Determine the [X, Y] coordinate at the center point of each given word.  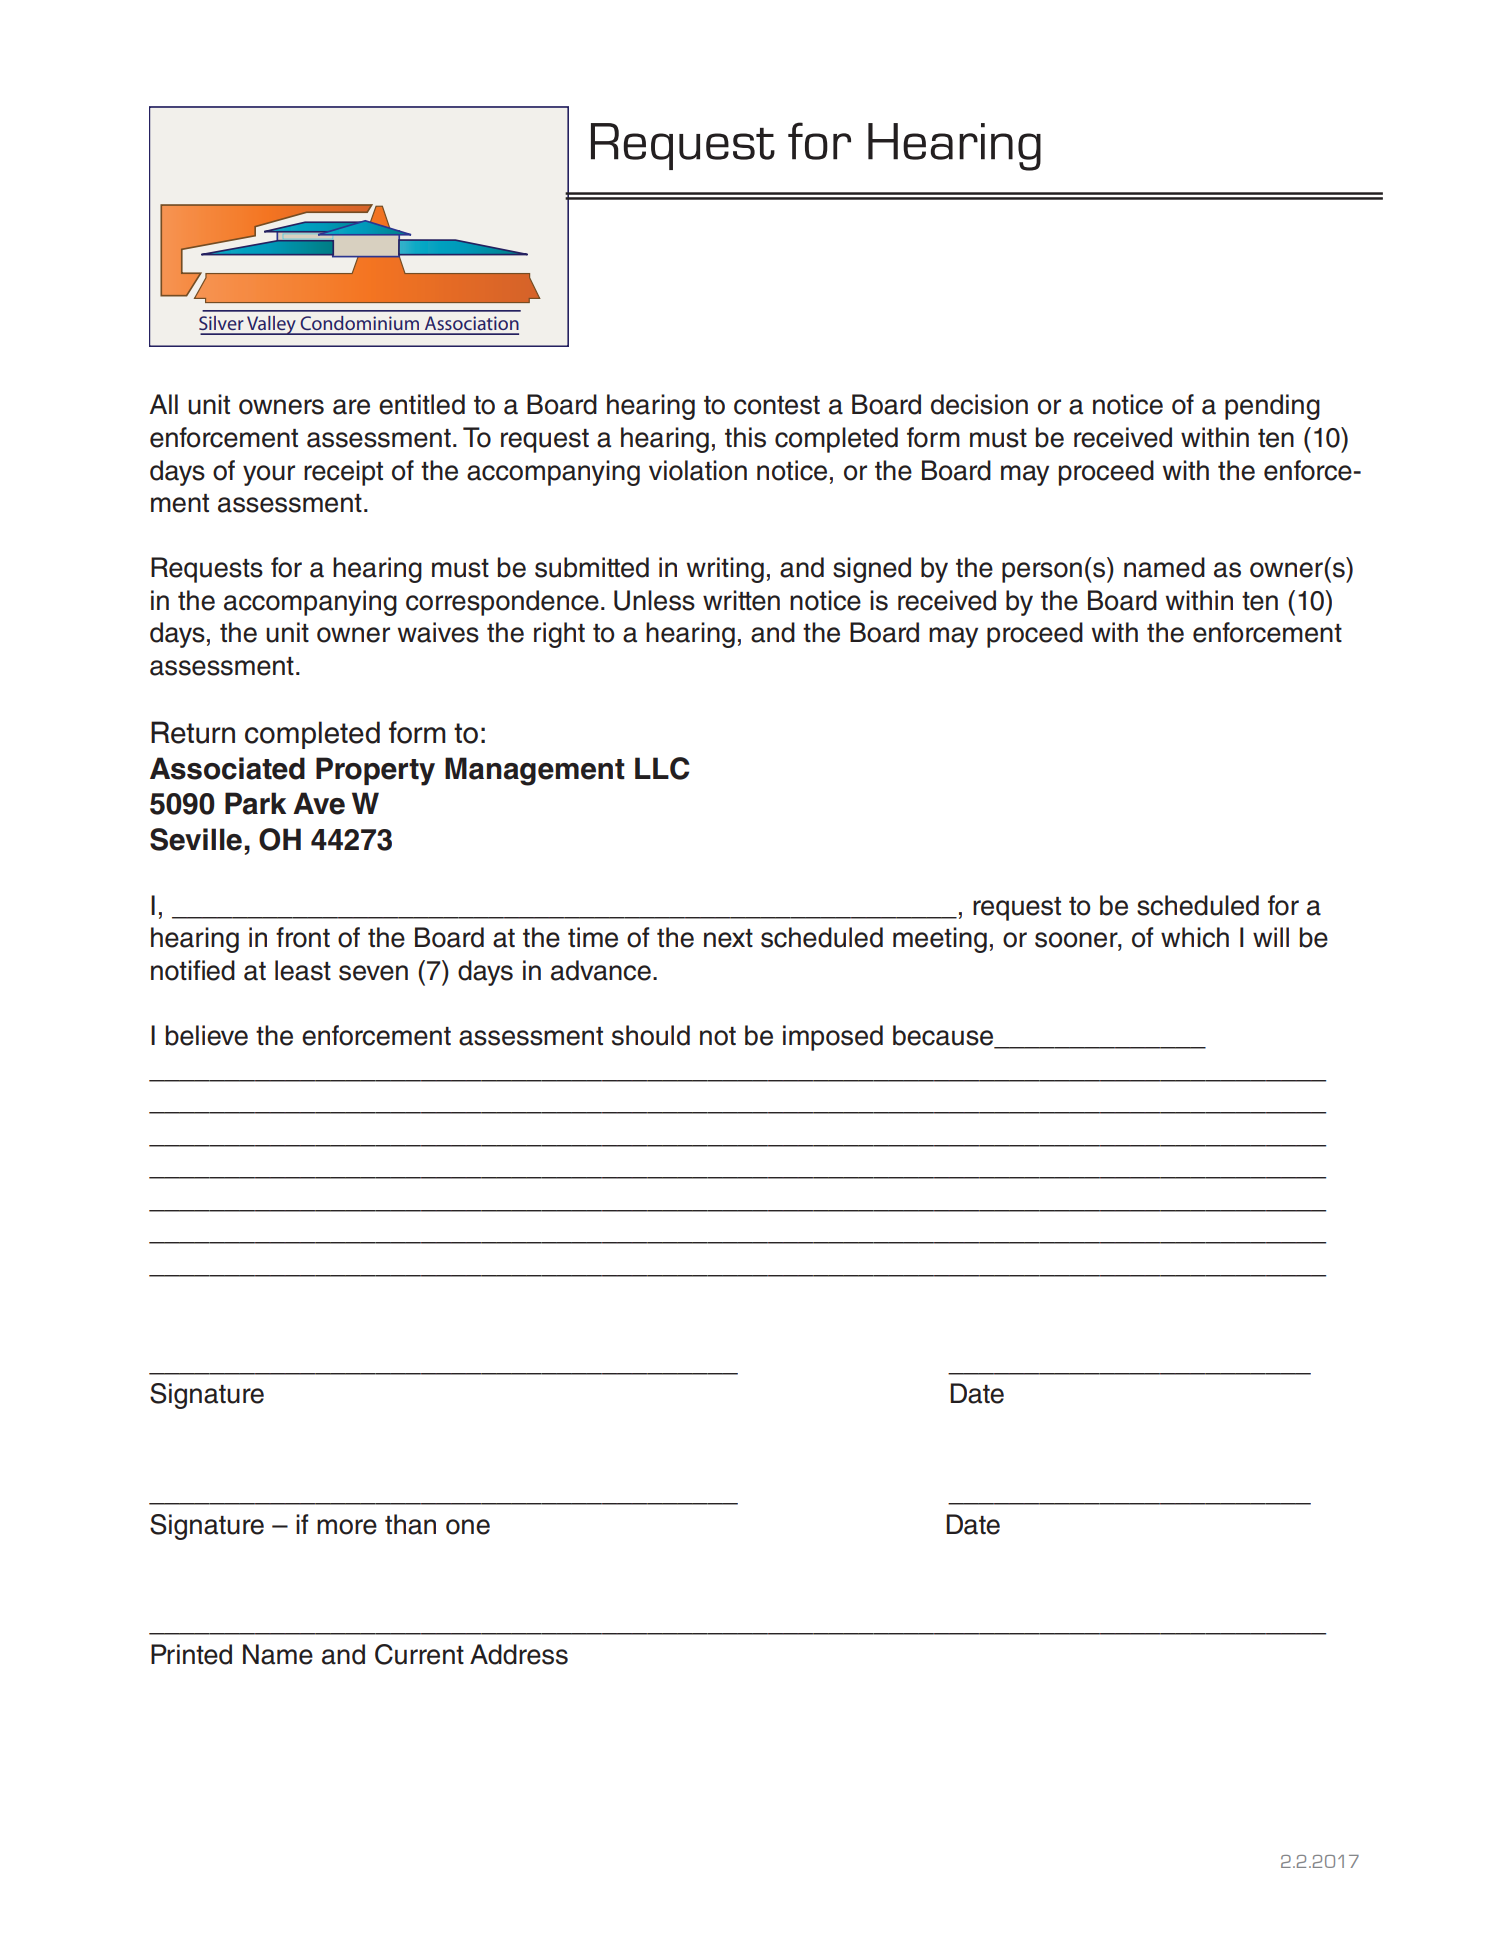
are [351, 407]
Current [419, 1654]
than [410, 1524]
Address [519, 1654]
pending [1272, 407]
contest [777, 405]
